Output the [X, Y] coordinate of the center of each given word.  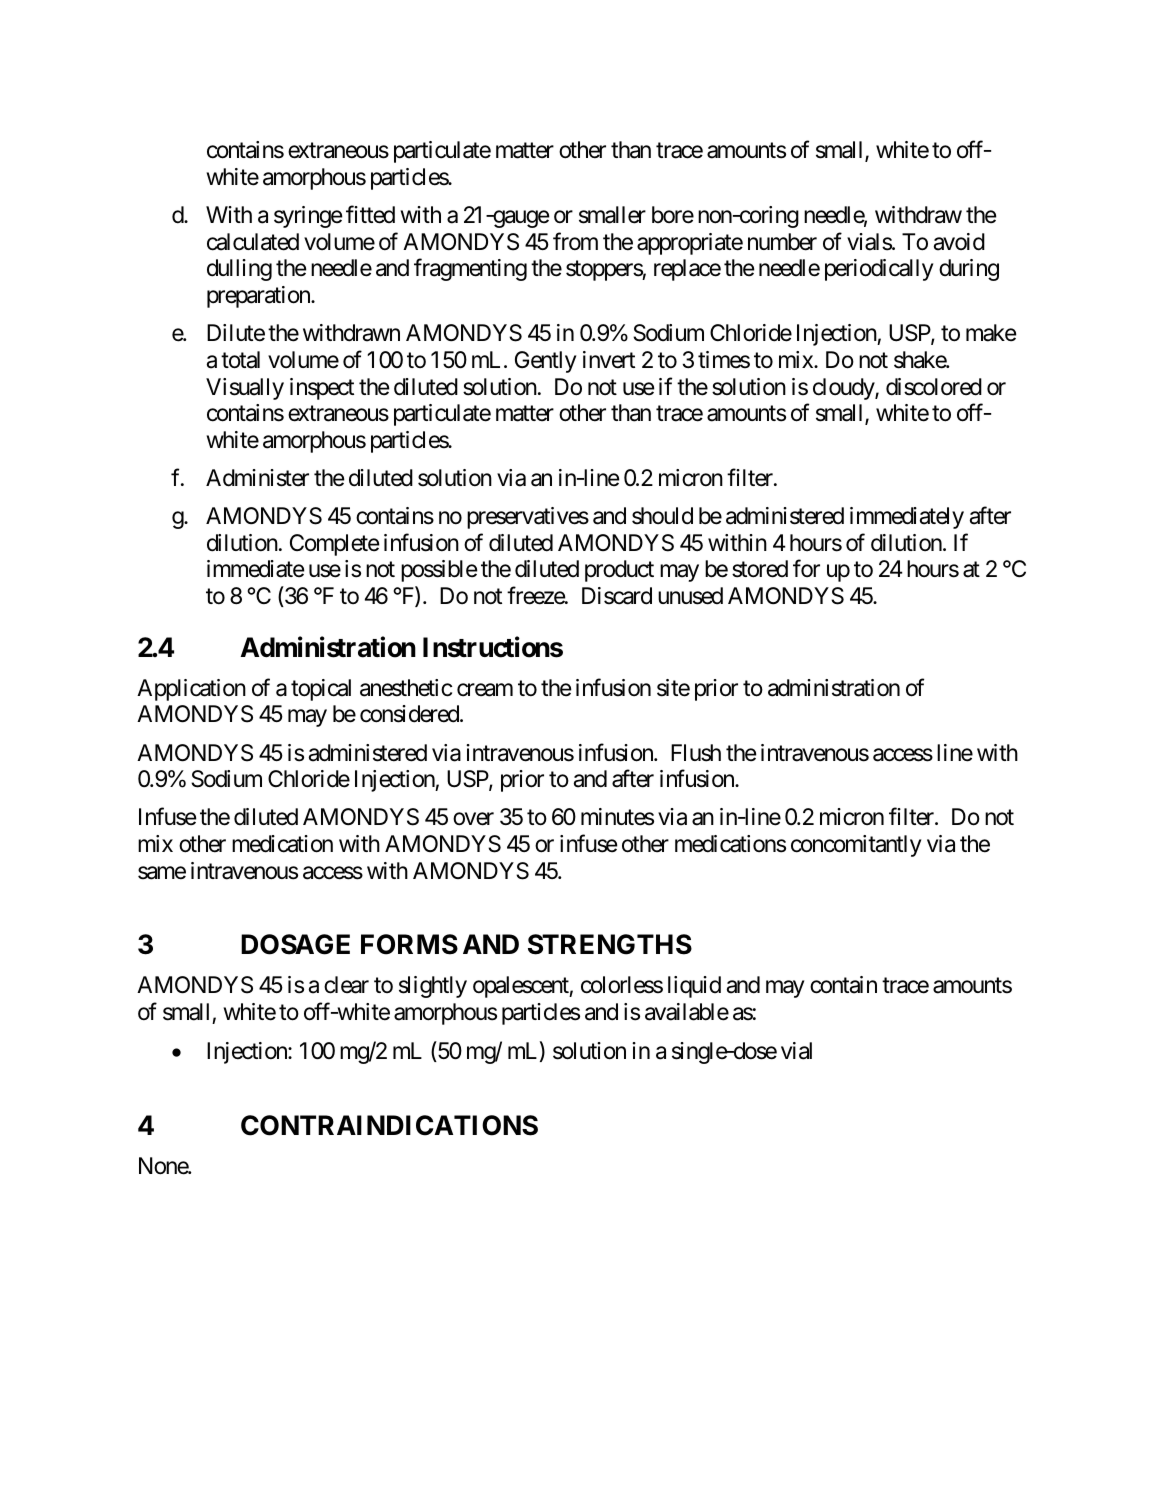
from [575, 241]
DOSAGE [295, 944]
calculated [253, 242]
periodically [879, 270]
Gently [545, 362]
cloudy [844, 389]
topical [321, 690]
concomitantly [856, 846]
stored [760, 569]
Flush [696, 753]
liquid [694, 987]
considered [410, 714]
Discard [617, 596]
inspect [322, 389]
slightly [433, 987]
